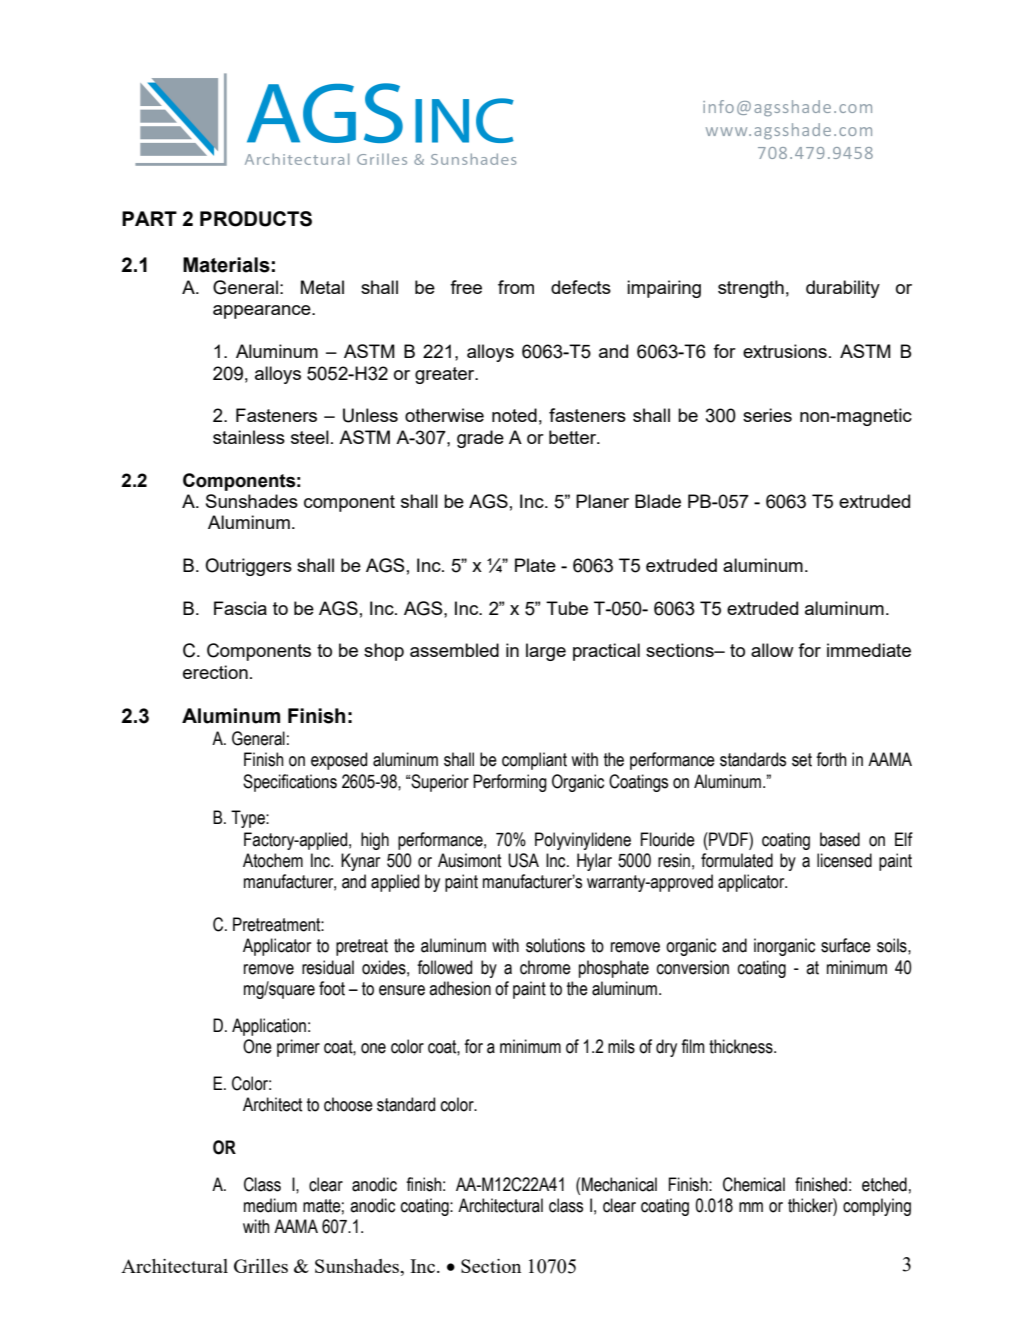  What do you see at coordinates (754, 1184) in the screenshot?
I see `Chemical` at bounding box center [754, 1184].
